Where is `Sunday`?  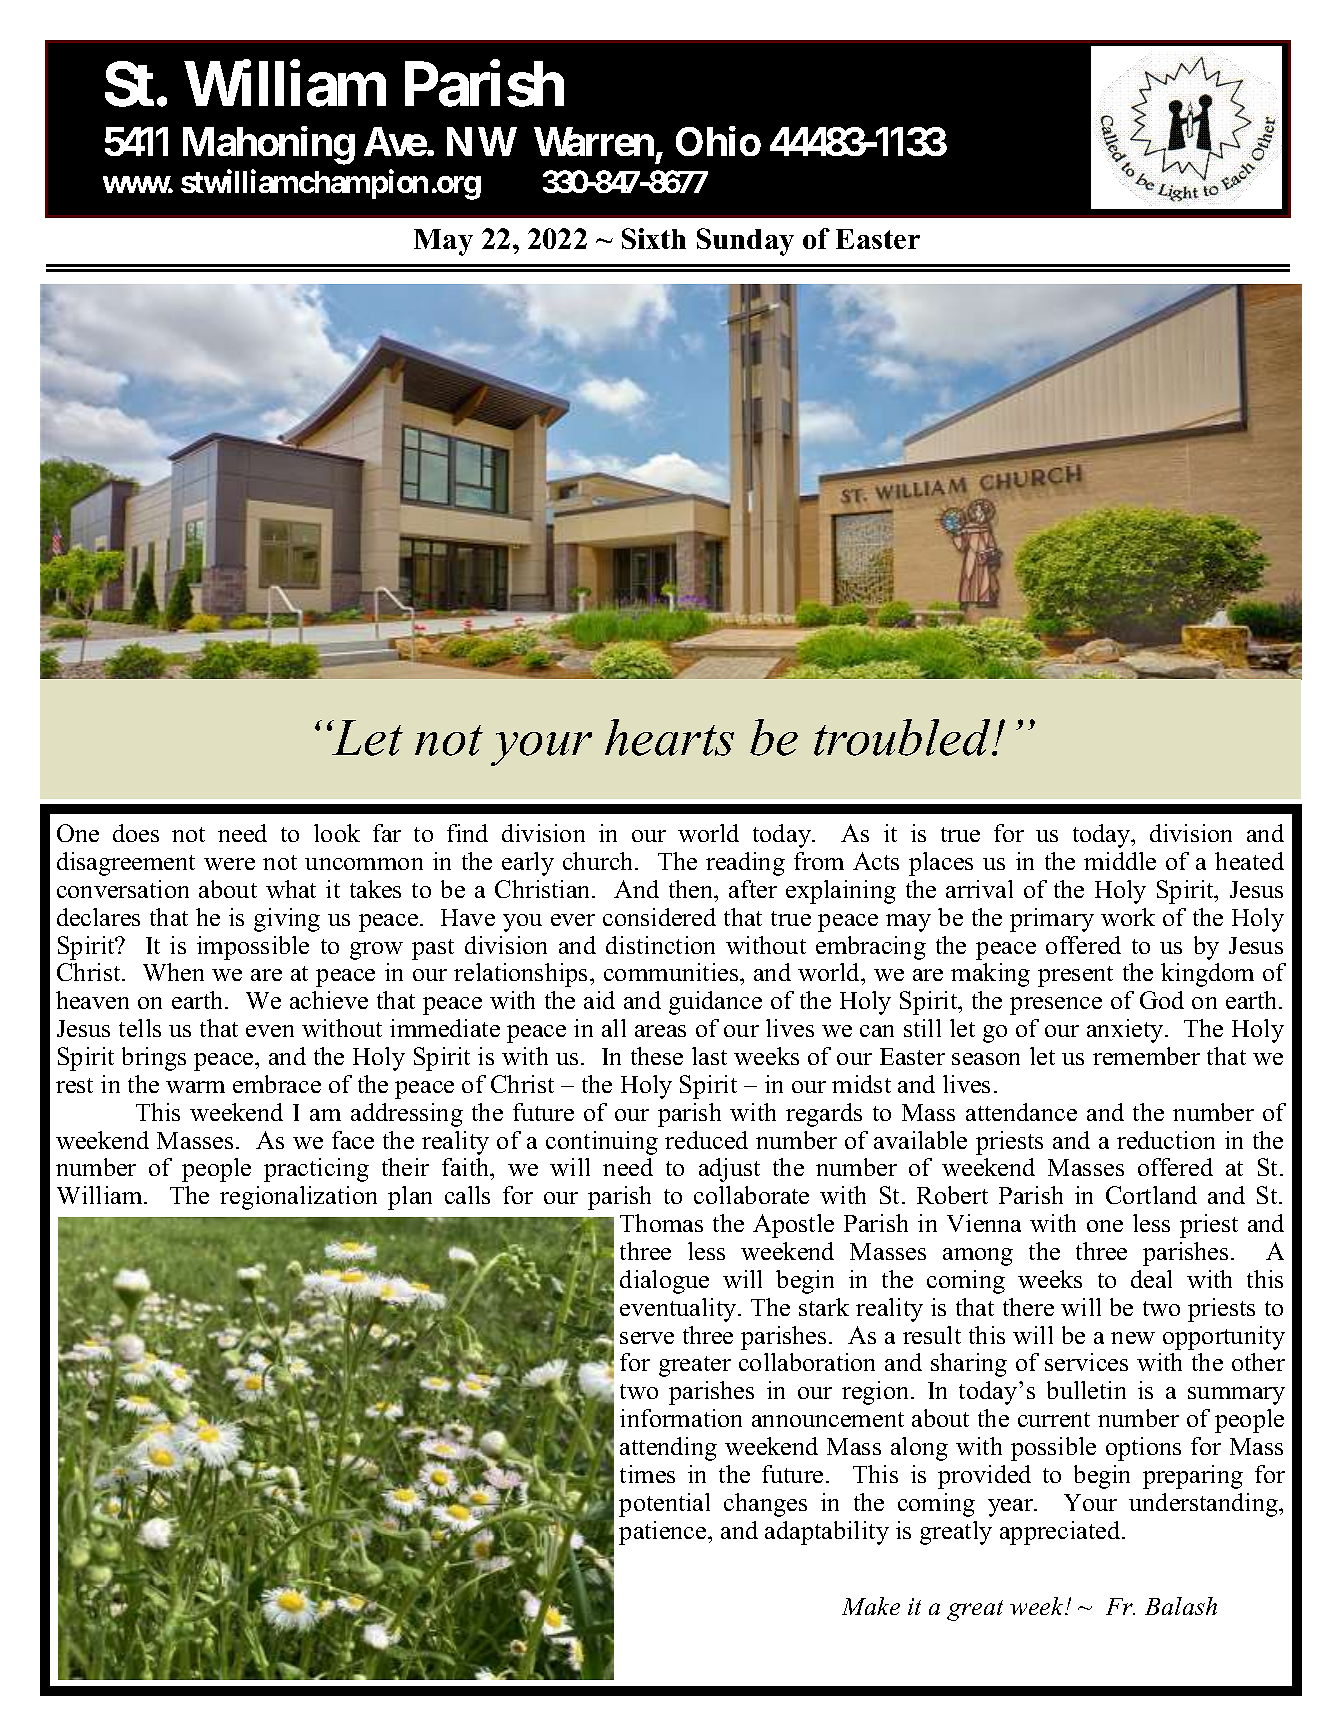
Sunday is located at coordinates (745, 242).
